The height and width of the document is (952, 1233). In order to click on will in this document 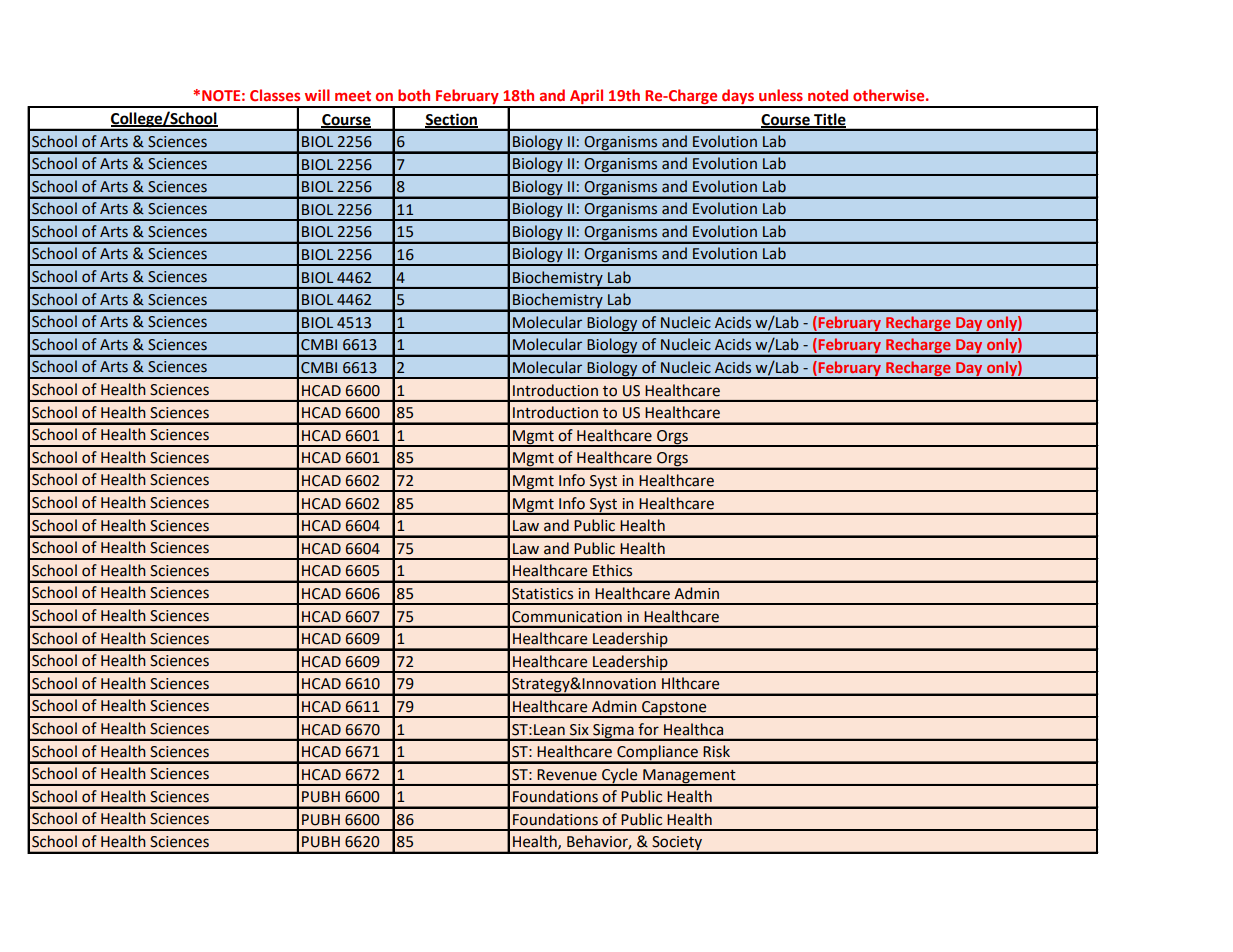, I will do `click(317, 95)`.
